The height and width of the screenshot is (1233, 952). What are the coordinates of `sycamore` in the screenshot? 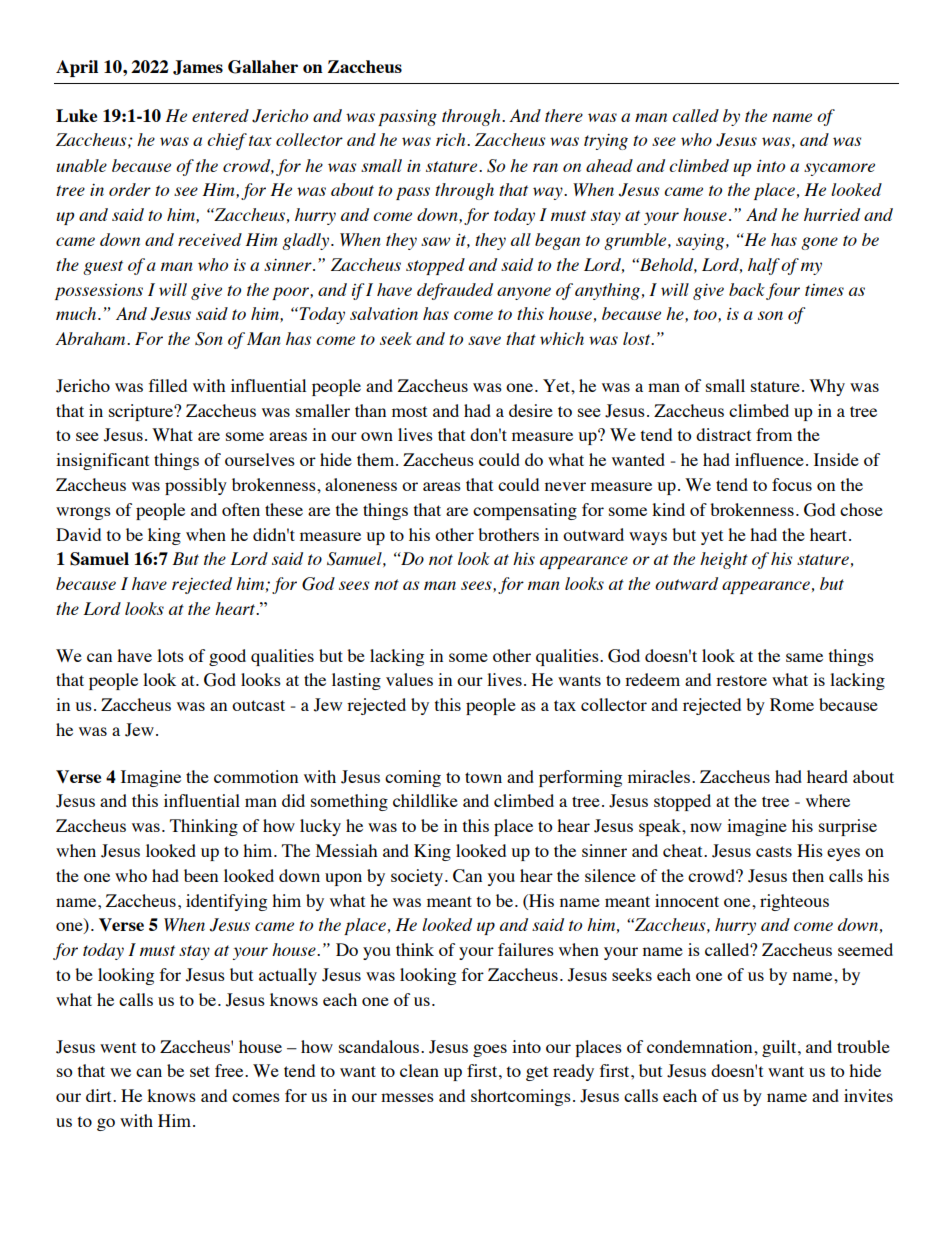 It's located at (839, 169).
